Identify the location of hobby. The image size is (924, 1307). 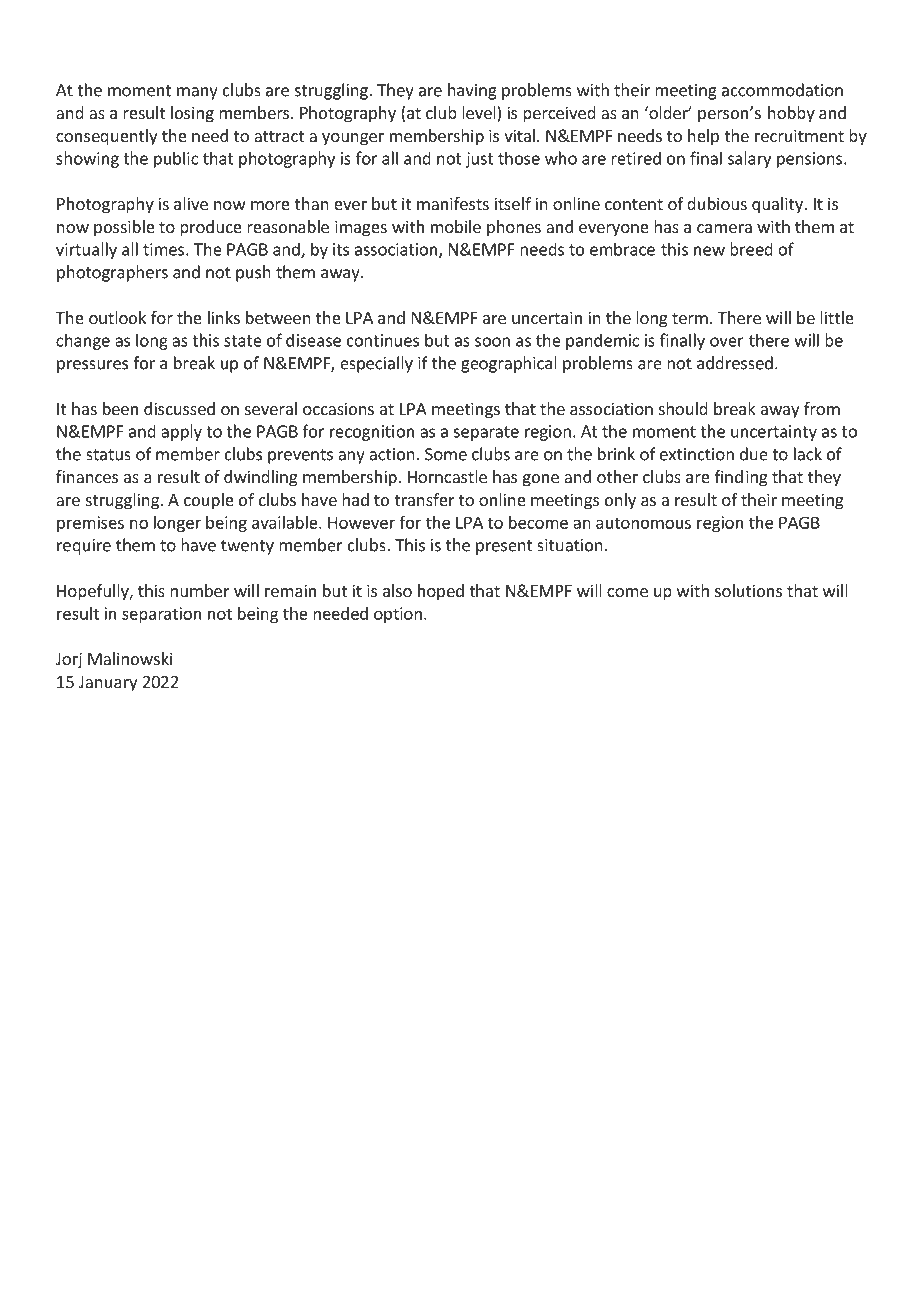
(791, 114).
